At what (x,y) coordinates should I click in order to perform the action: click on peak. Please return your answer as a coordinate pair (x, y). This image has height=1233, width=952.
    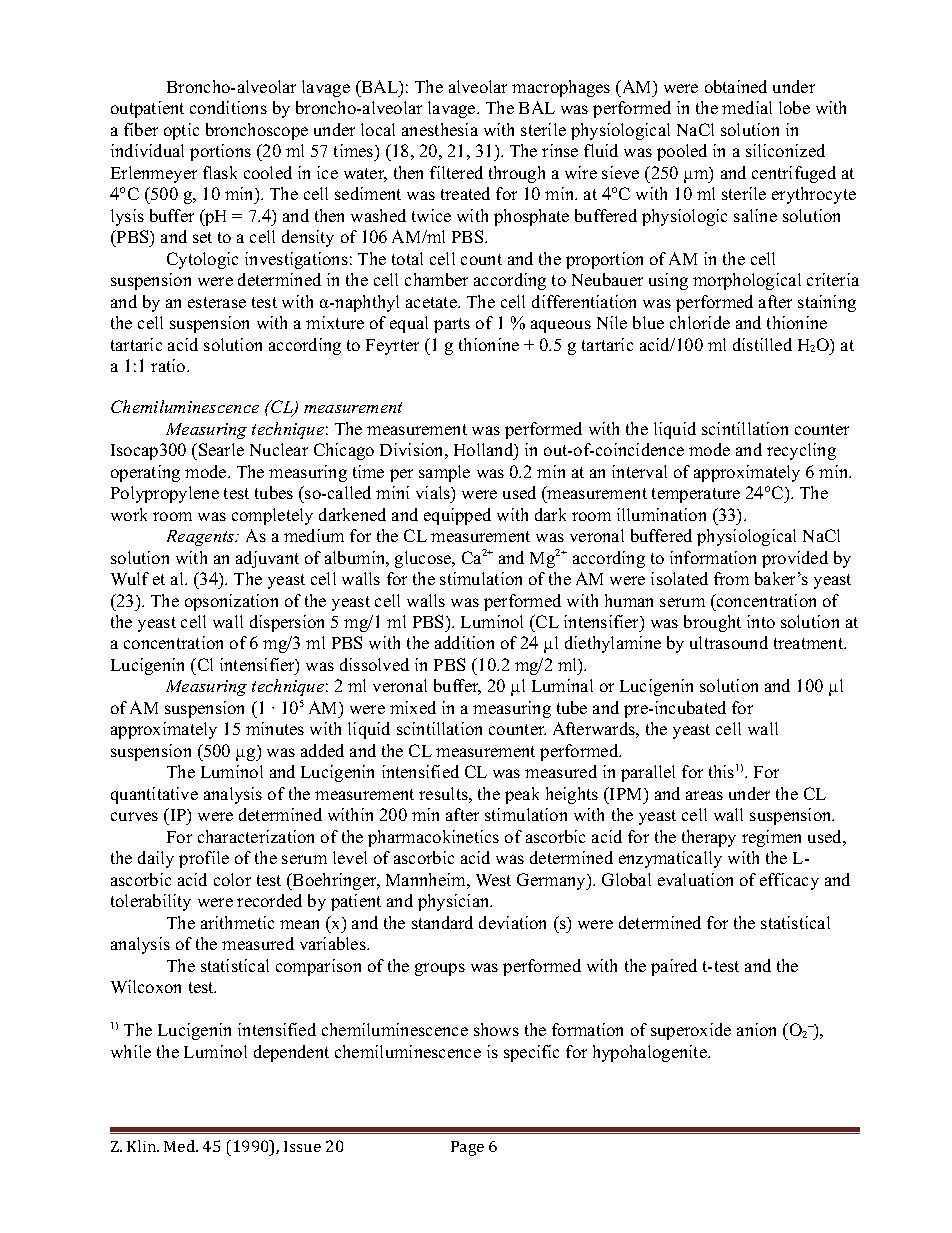
    Looking at the image, I should click on (522, 795).
